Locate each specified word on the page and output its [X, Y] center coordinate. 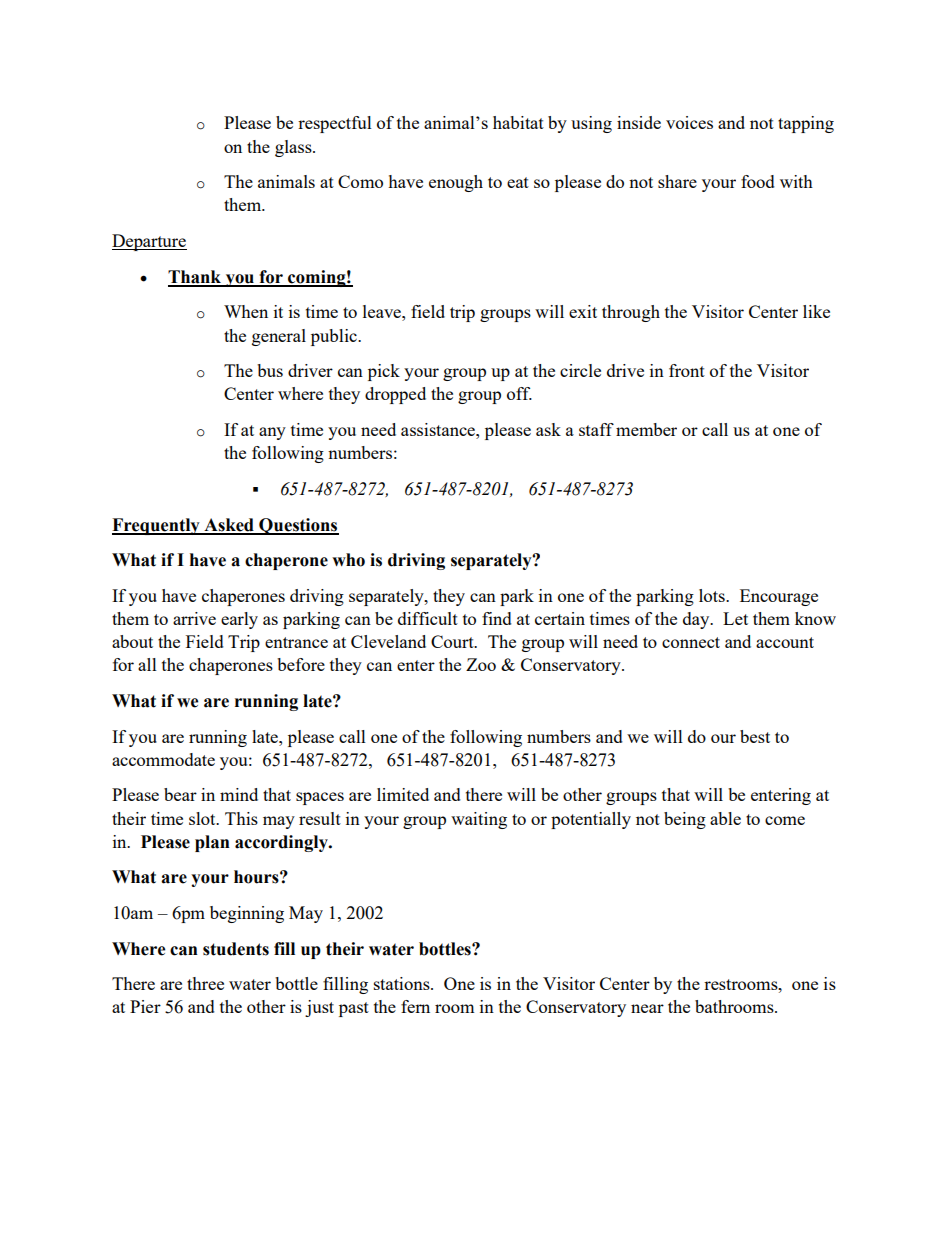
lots [713, 595]
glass [294, 148]
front [687, 370]
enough [456, 183]
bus [270, 370]
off [519, 393]
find [497, 618]
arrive [194, 618]
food [758, 181]
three [205, 983]
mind [239, 794]
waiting [479, 820]
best [755, 736]
